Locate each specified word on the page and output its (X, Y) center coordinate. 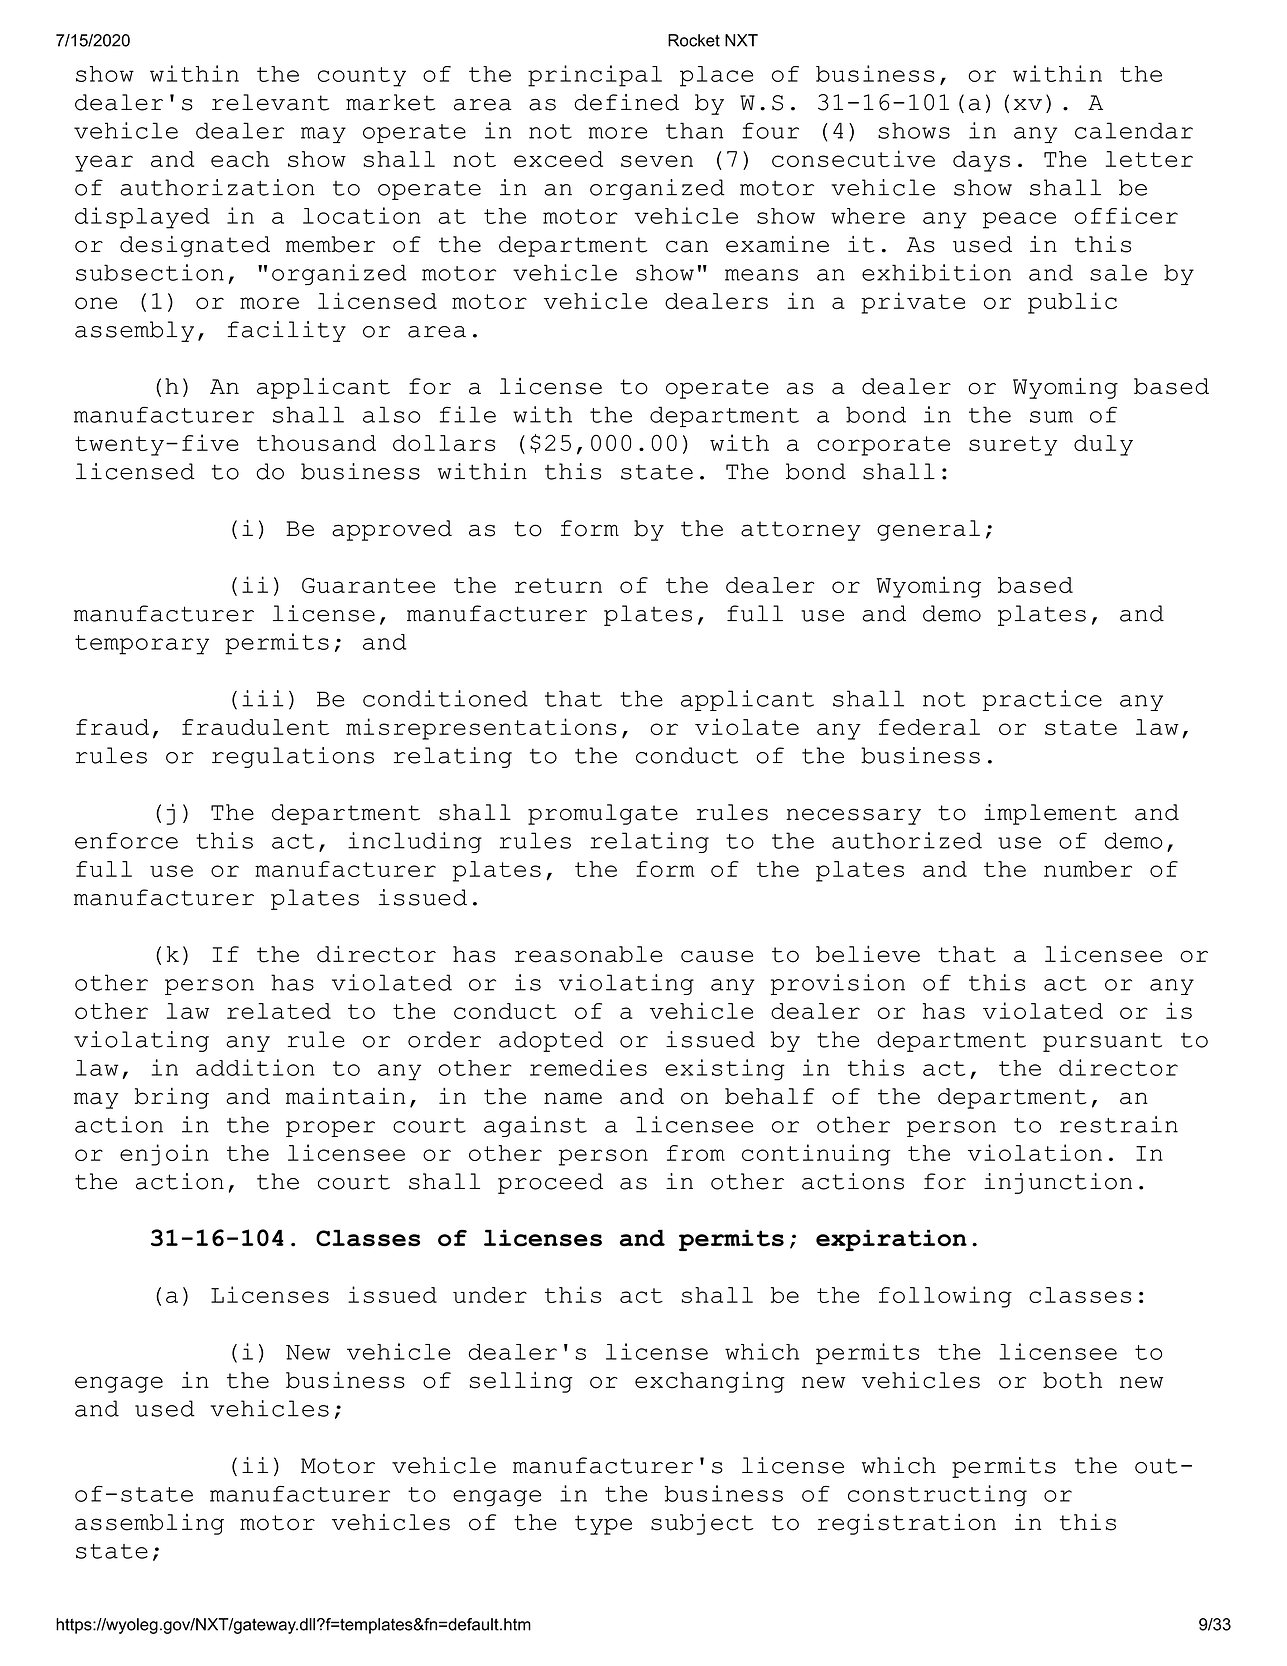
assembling (149, 1524)
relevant (270, 102)
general (928, 530)
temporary (142, 645)
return (558, 585)
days (981, 161)
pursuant (1102, 1042)
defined (626, 102)
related (279, 1011)
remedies (588, 1067)
